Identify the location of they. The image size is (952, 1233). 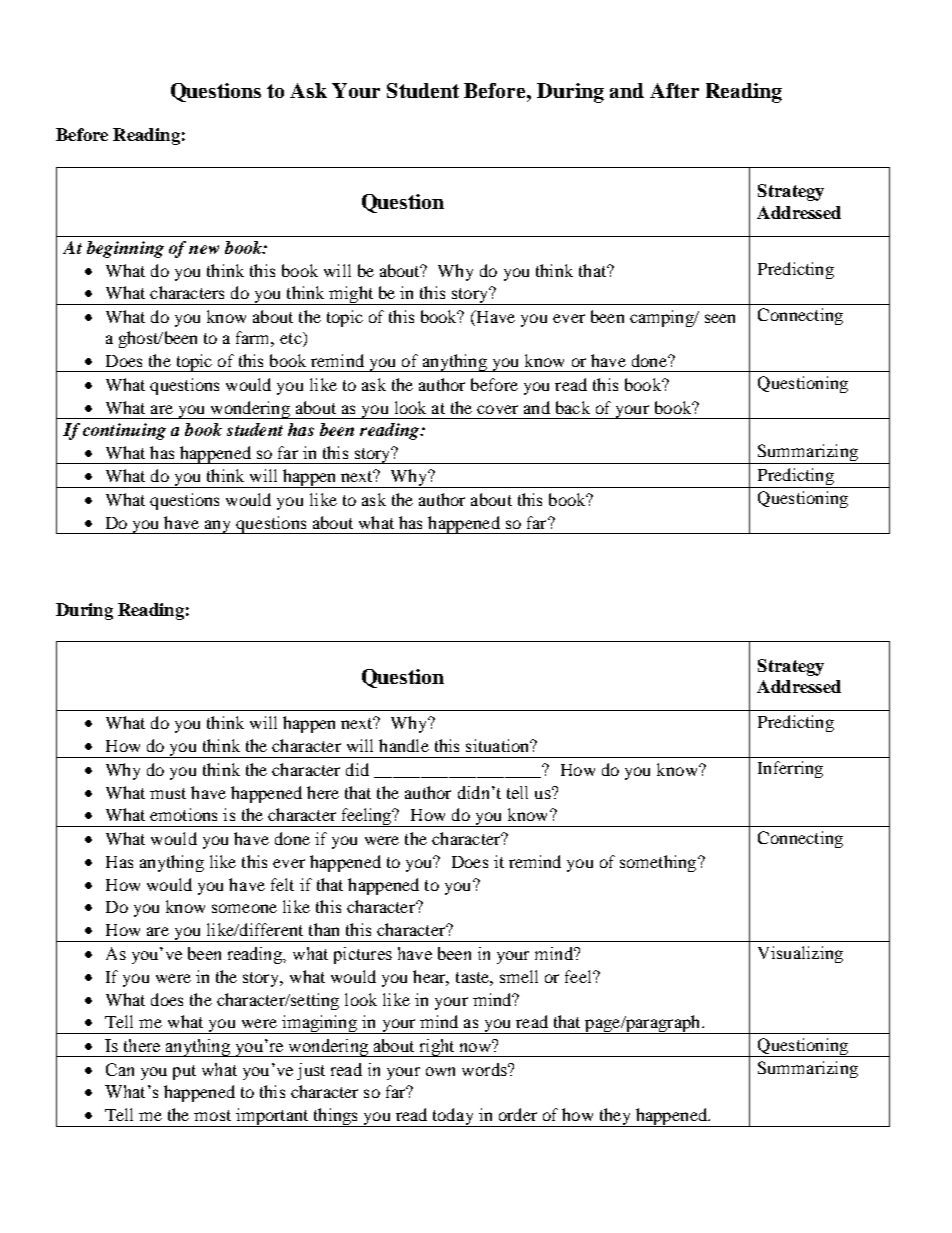
(615, 1117).
